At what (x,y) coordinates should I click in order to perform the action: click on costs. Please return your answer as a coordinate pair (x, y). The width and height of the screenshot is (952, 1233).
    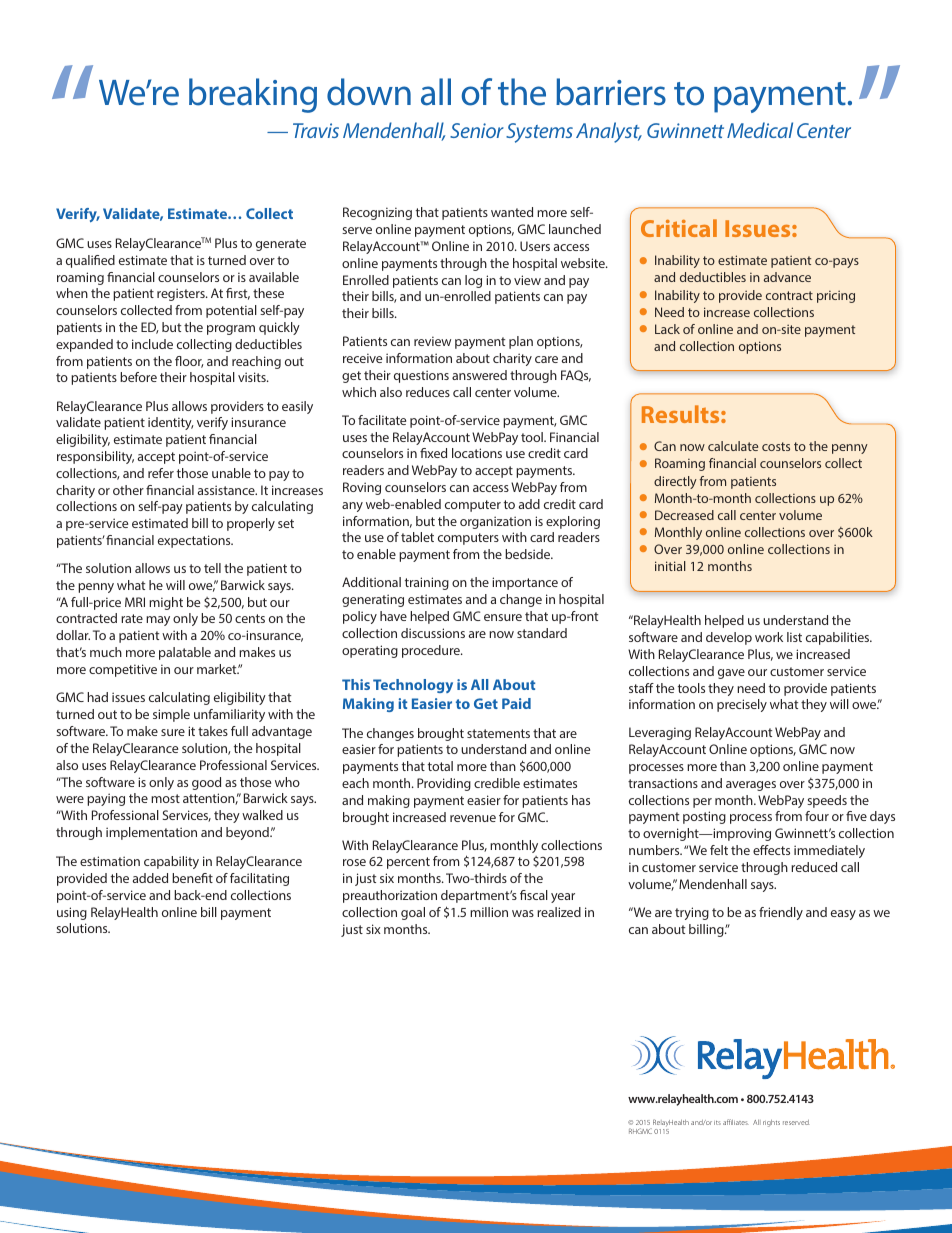
    Looking at the image, I should click on (776, 446).
